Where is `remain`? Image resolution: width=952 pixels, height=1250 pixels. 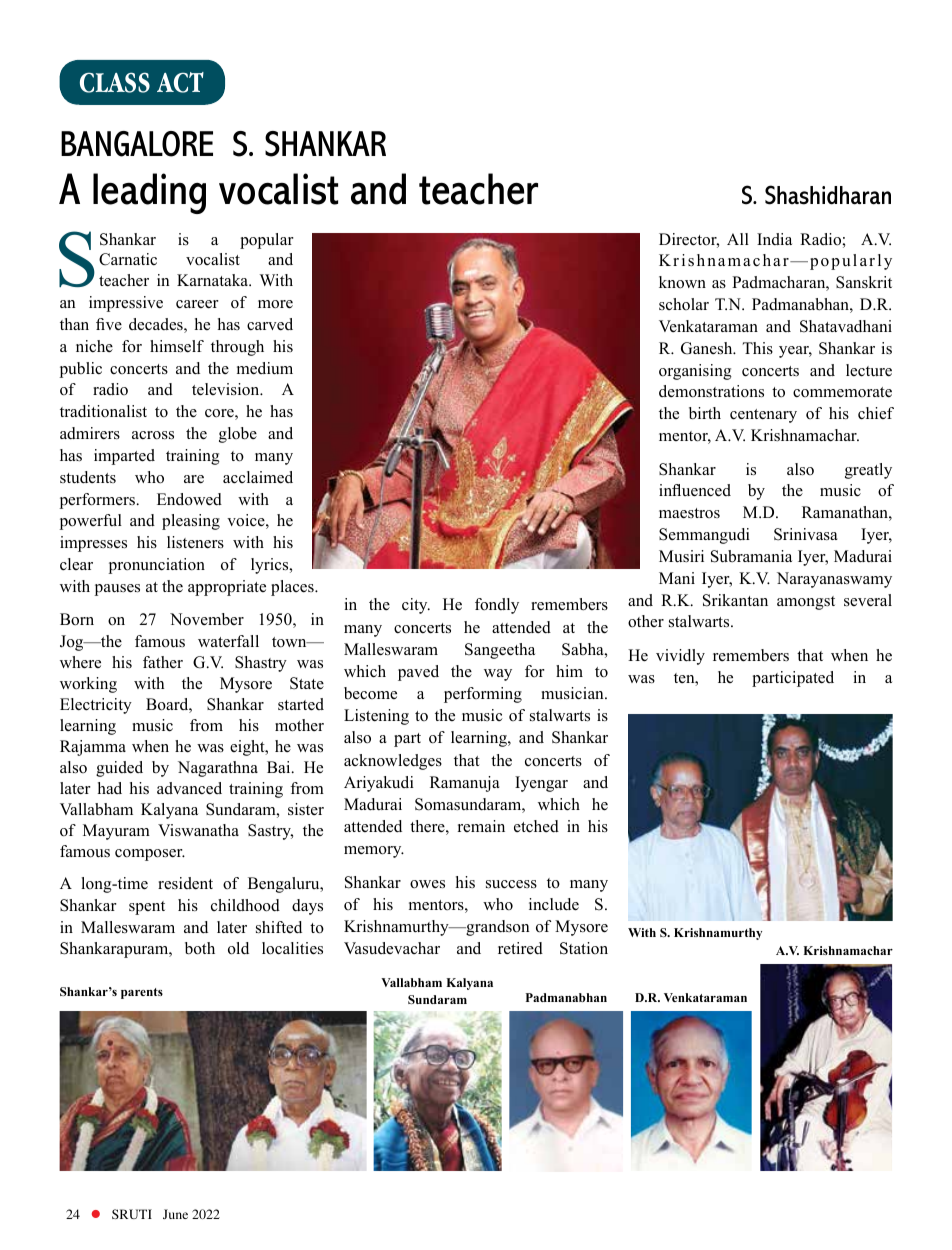 remain is located at coordinates (481, 826).
